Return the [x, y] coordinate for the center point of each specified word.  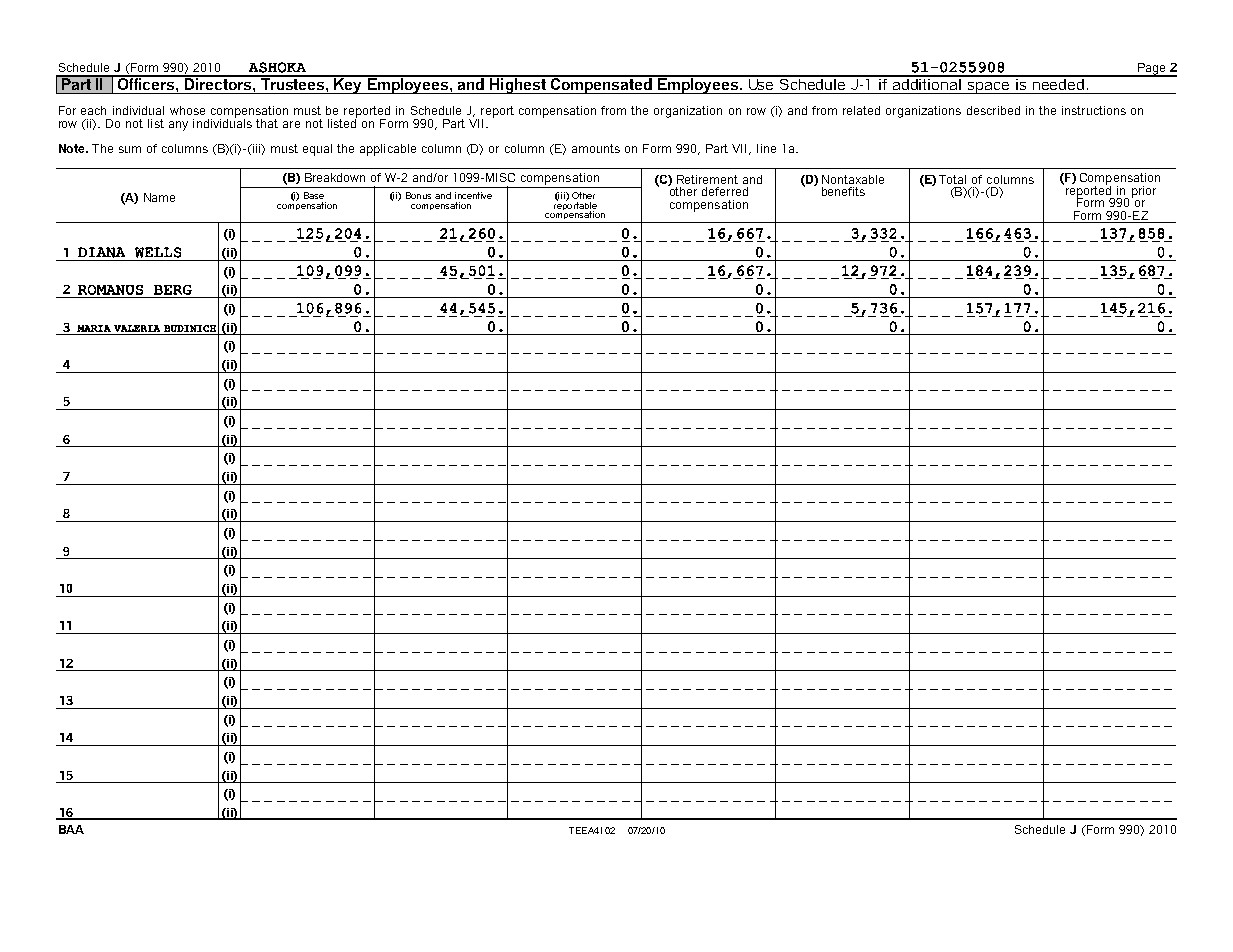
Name [159, 197]
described [993, 110]
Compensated [601, 85]
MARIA [94, 328]
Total [952, 179]
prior [1144, 192]
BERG [173, 290]
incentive [473, 195]
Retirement [707, 179]
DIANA [101, 252]
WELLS [158, 252]
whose [187, 110]
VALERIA [137, 328]
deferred [725, 191]
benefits [843, 191]
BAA [71, 829]
